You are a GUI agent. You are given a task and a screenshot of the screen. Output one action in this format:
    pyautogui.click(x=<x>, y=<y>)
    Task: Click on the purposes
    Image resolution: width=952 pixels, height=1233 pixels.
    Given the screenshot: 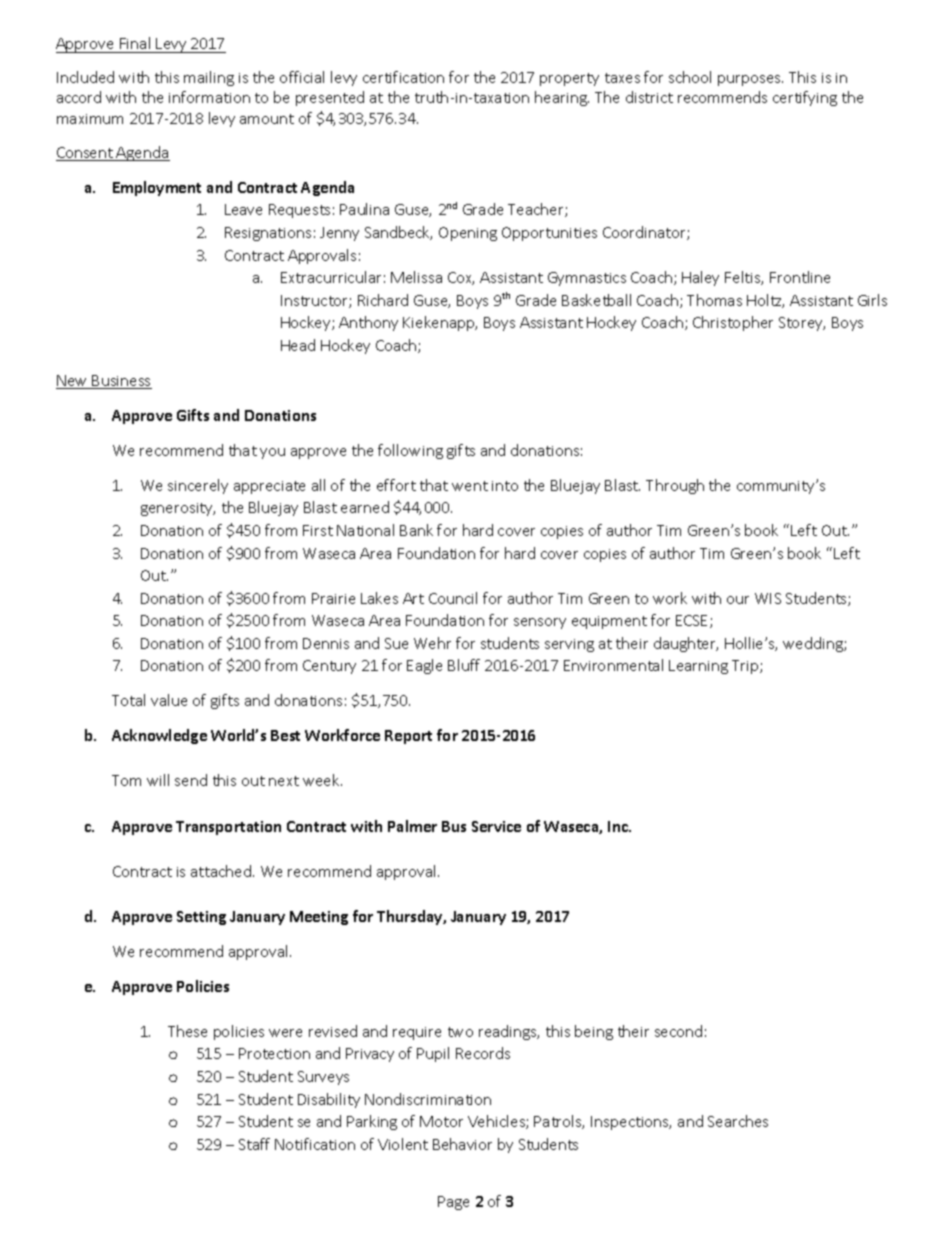 What is the action you would take?
    pyautogui.click(x=750, y=80)
